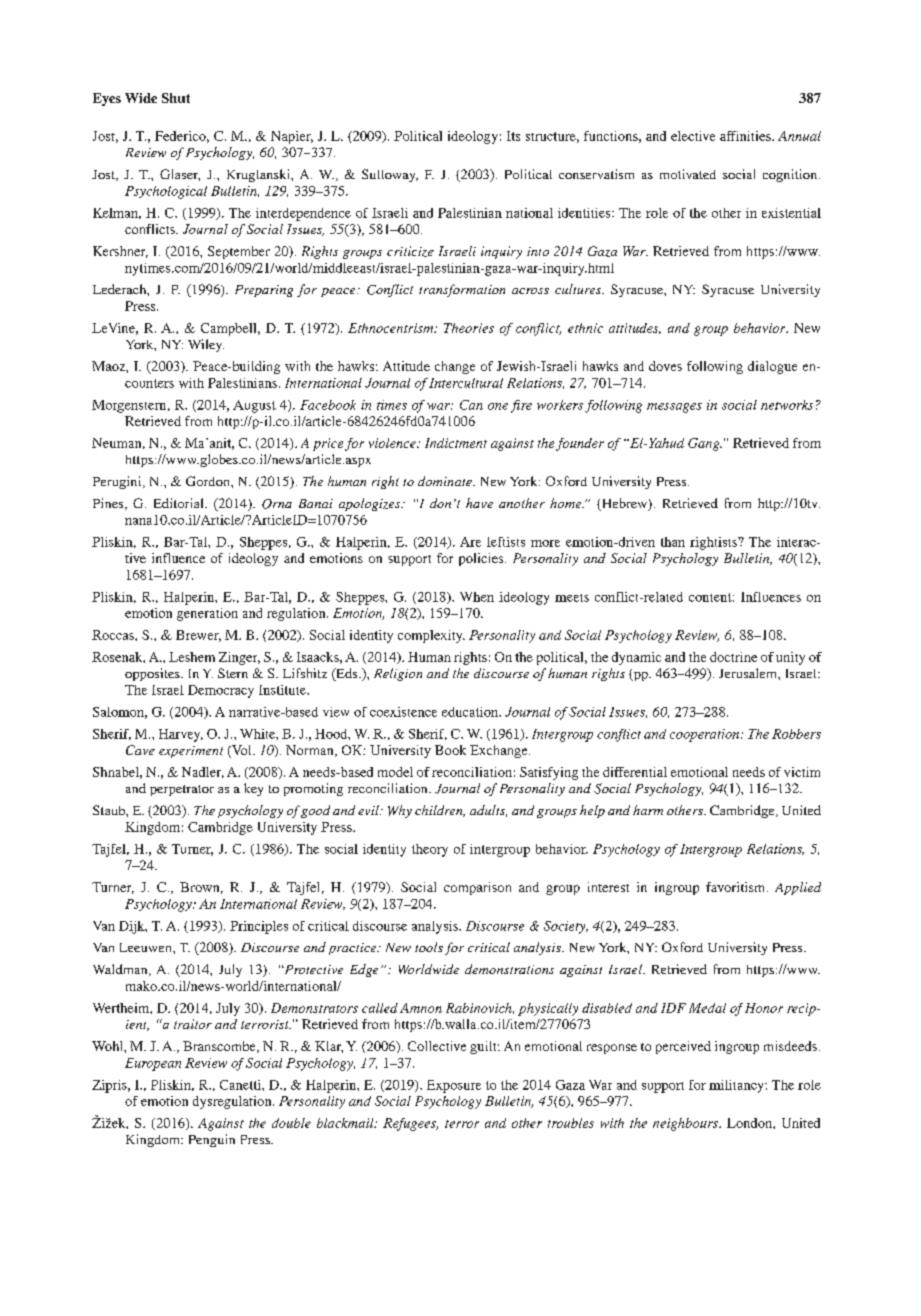 The height and width of the screenshot is (1316, 921). I want to click on doves, so click(665, 366).
